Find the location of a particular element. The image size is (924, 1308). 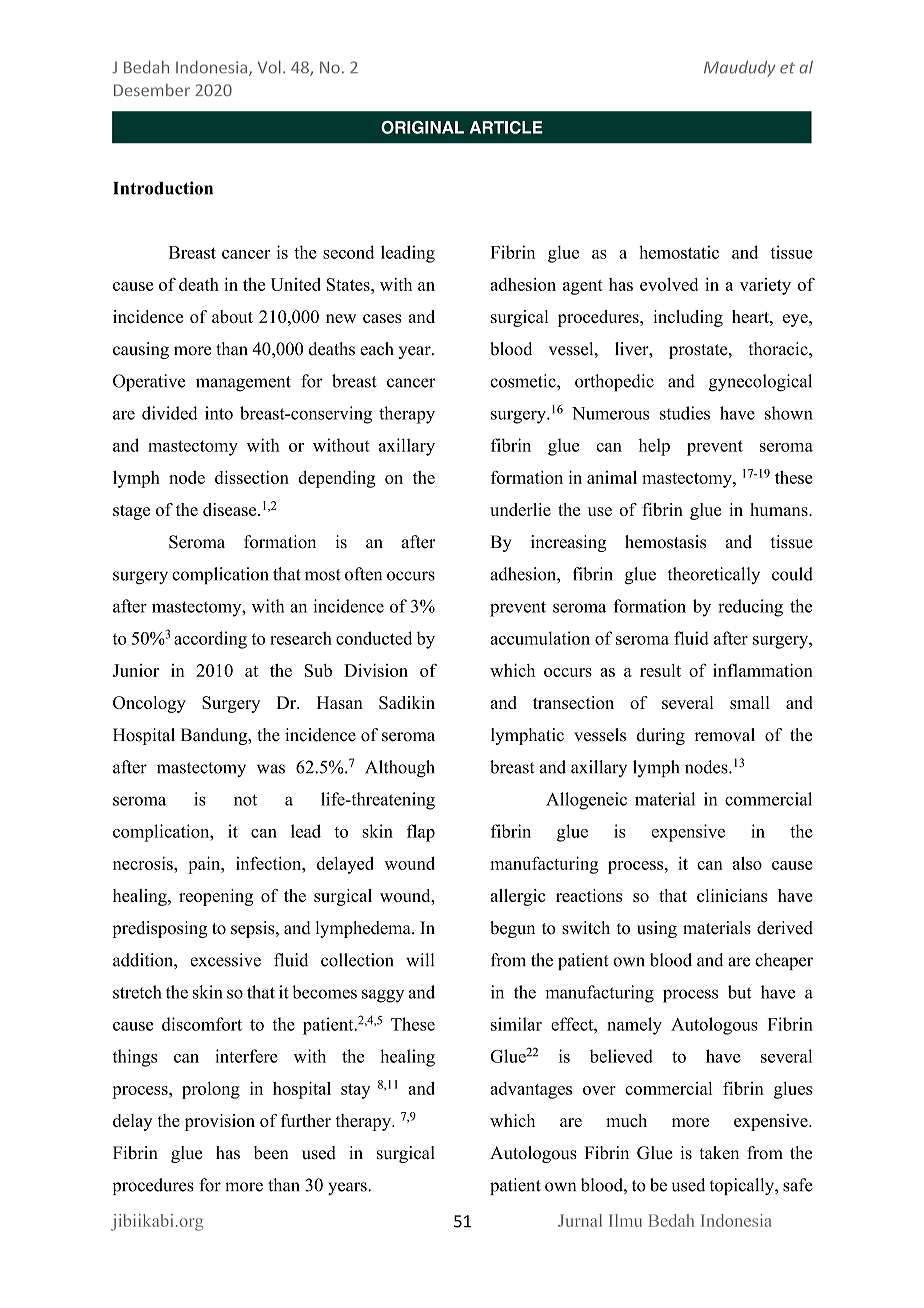

been is located at coordinates (271, 1153).
